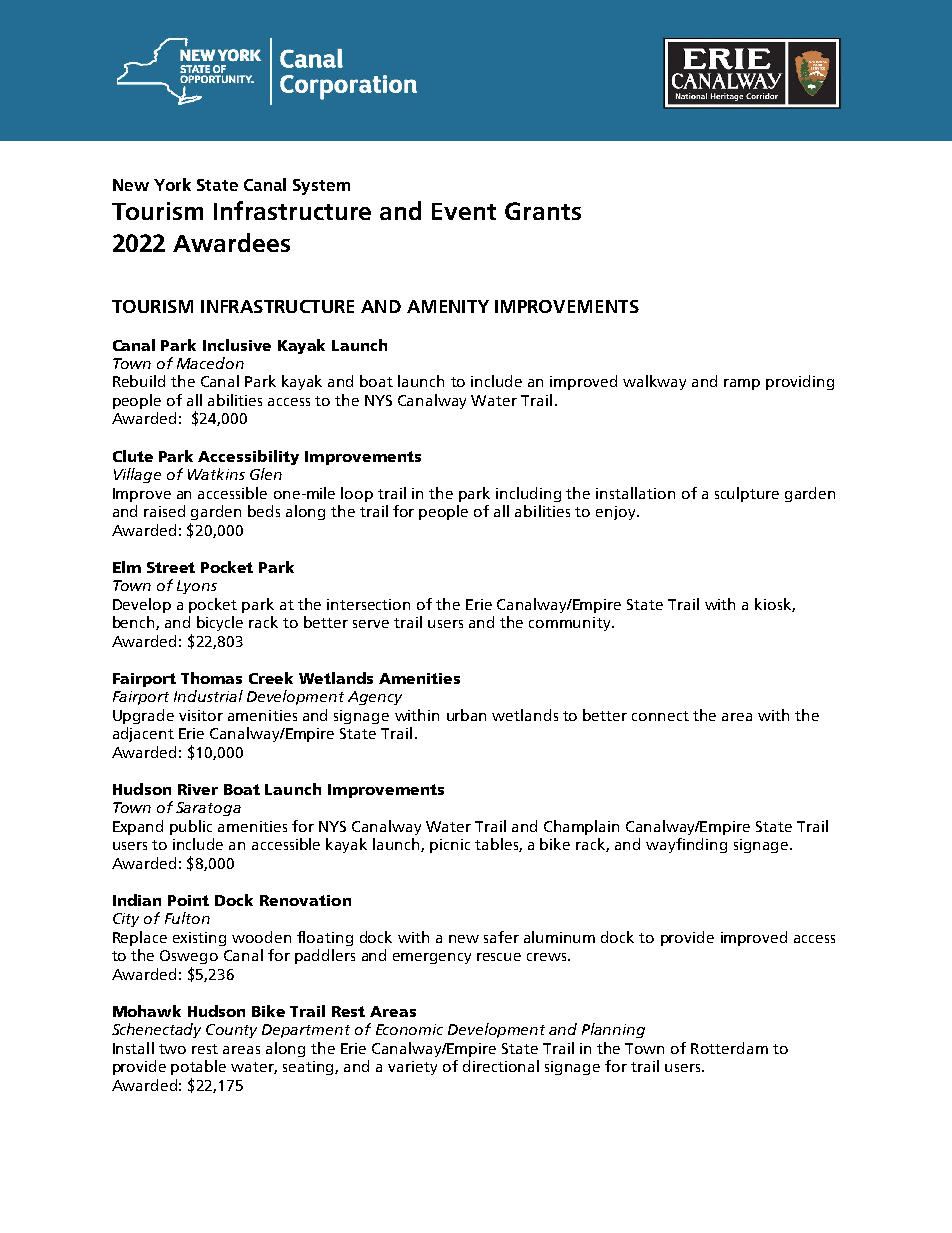 The image size is (952, 1233). Describe the element at coordinates (231, 1031) in the screenshot. I see `County` at that location.
